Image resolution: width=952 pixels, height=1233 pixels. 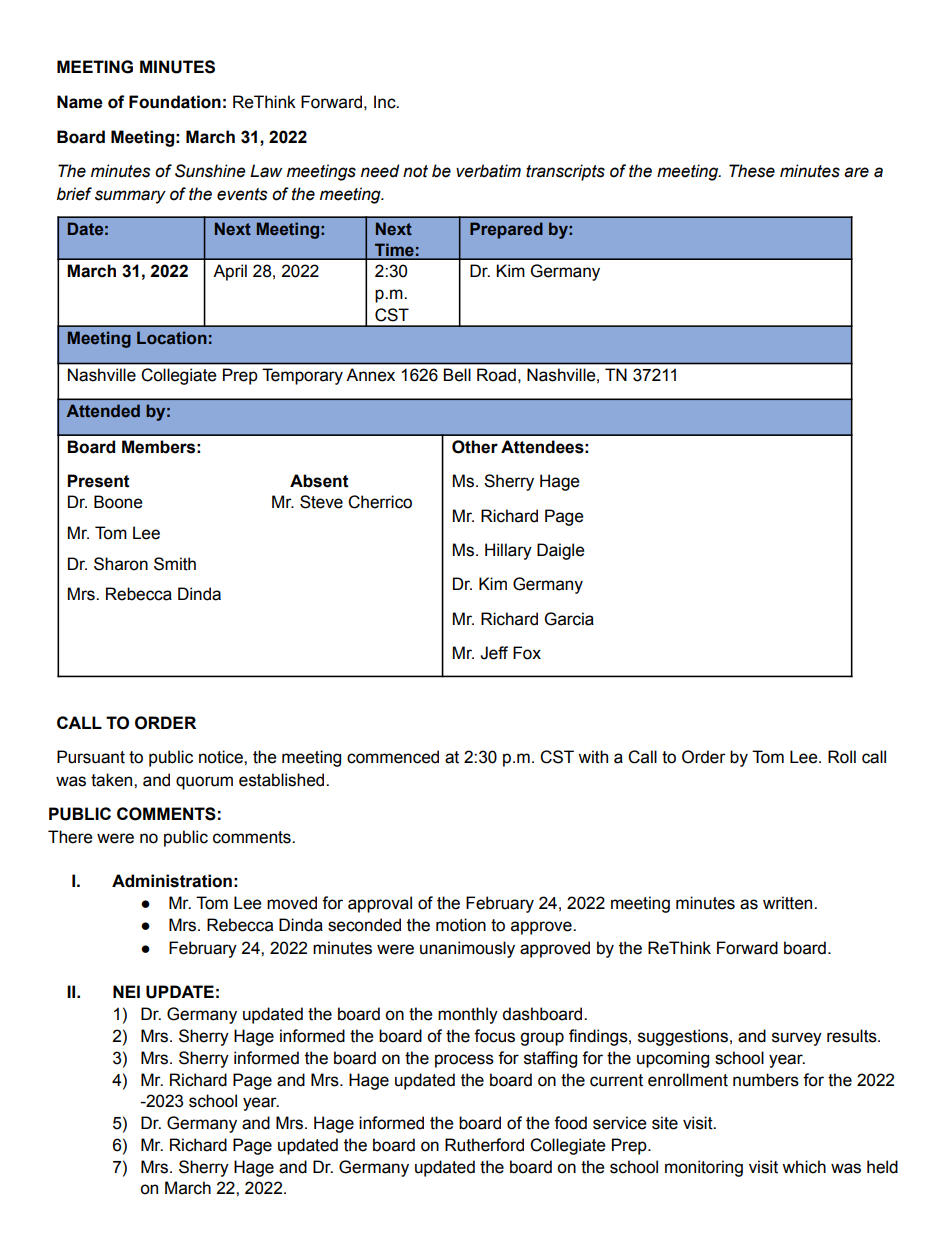 What do you see at coordinates (461, 925) in the screenshot?
I see `motion` at bounding box center [461, 925].
